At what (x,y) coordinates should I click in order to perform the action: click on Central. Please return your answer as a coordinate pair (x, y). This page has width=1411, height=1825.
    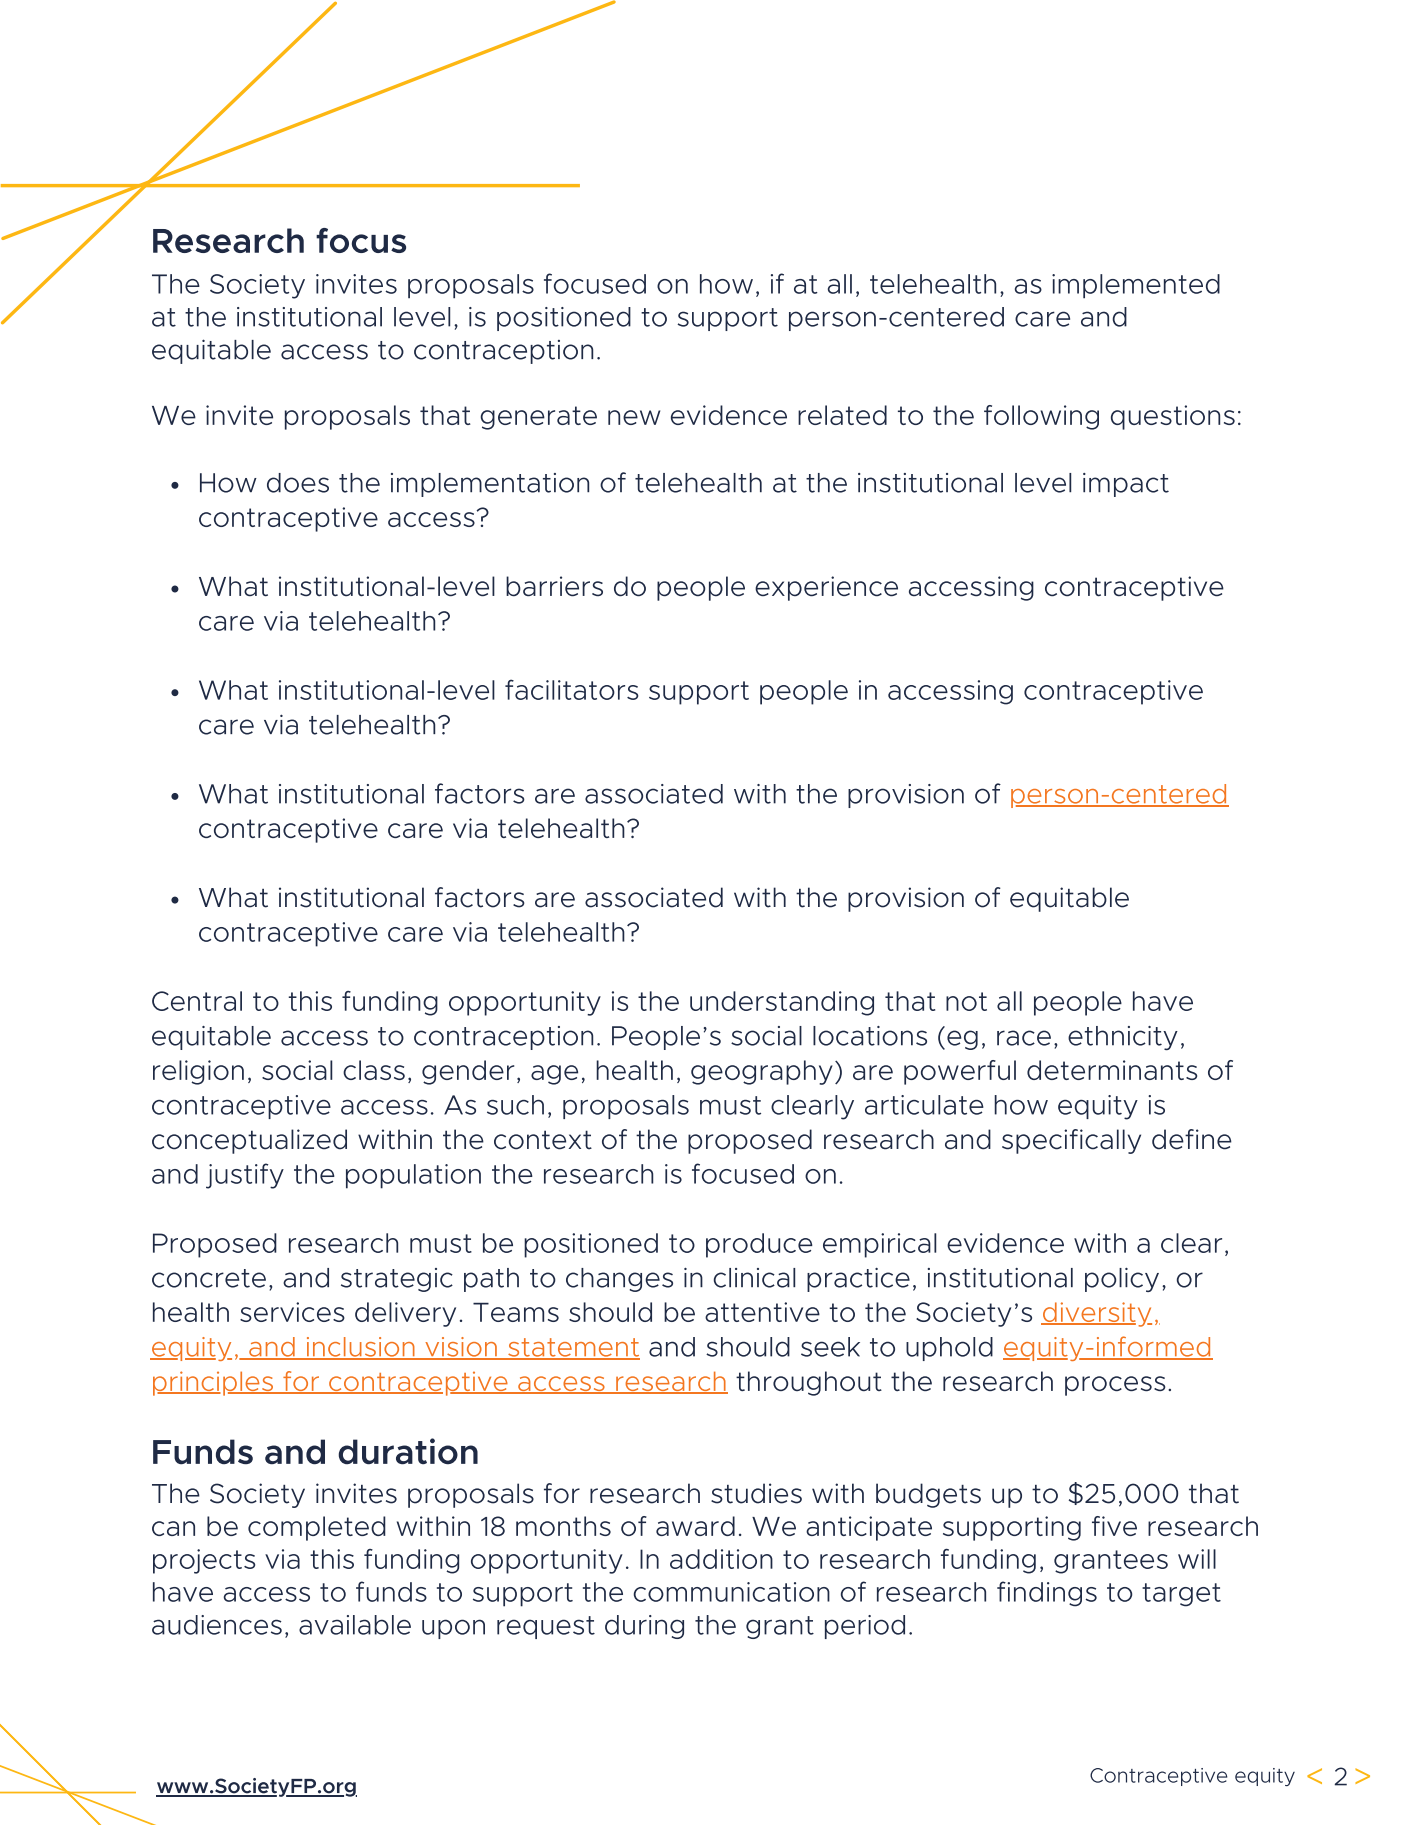
    Looking at the image, I should click on (197, 1001).
